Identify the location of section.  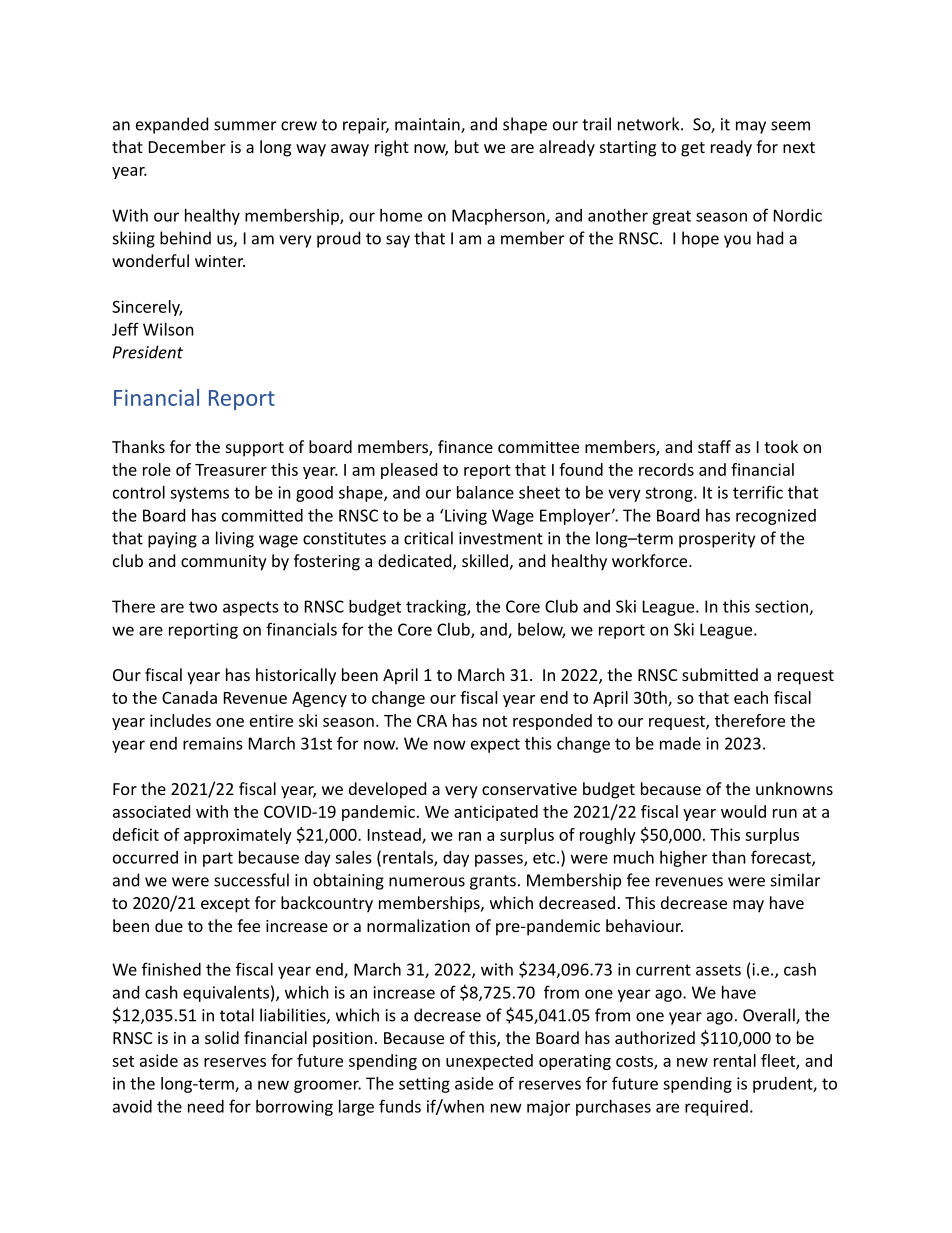
(781, 606).
